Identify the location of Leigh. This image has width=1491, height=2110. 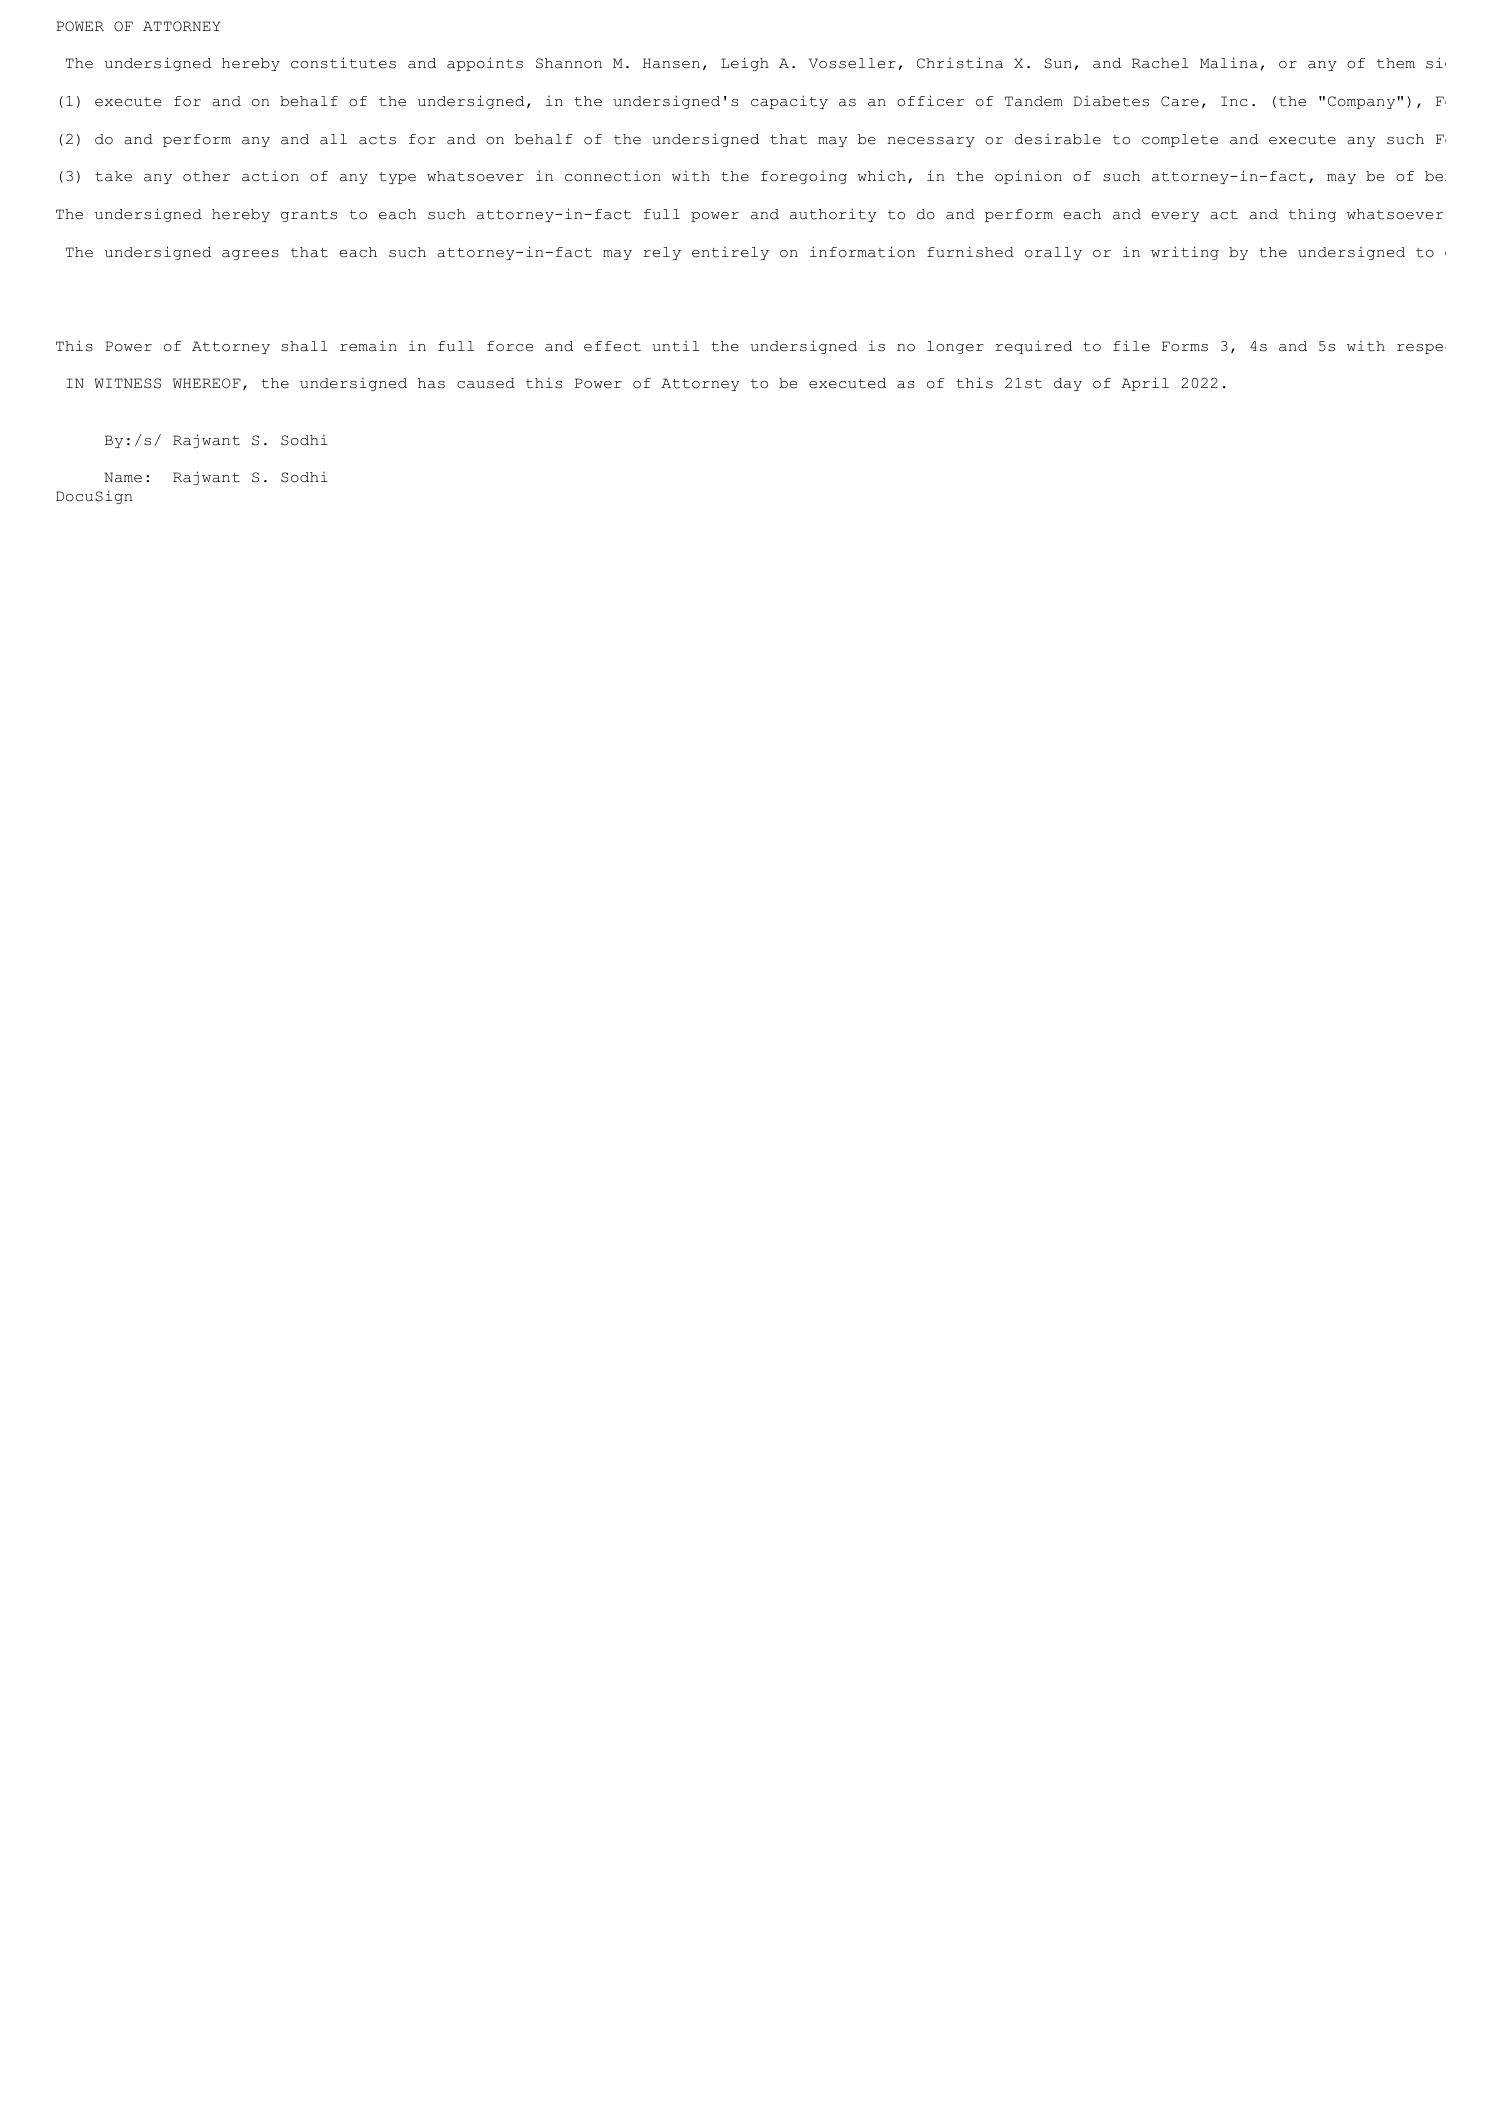
(745, 64).
